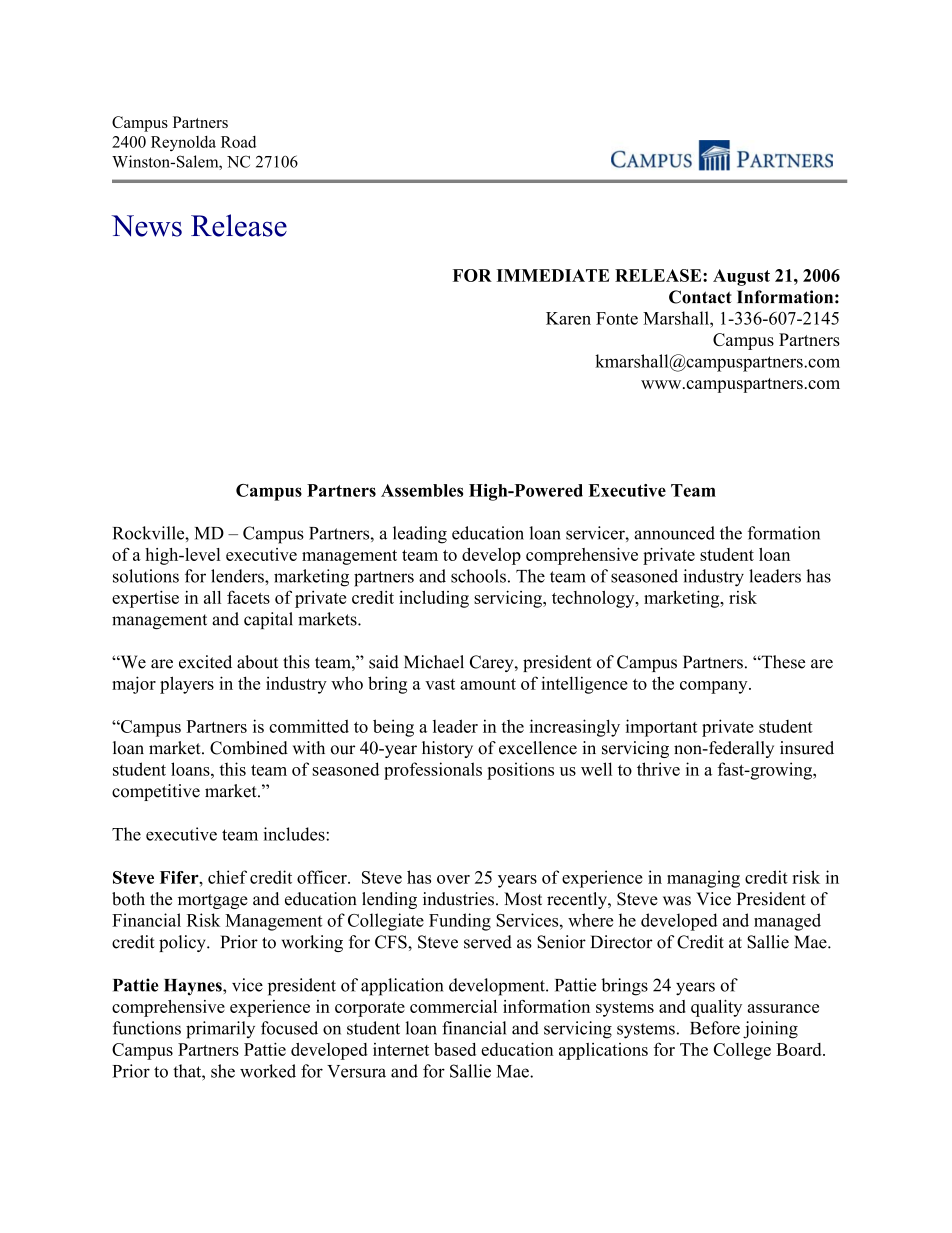 The height and width of the document is (1233, 952). Describe the element at coordinates (742, 1051) in the document. I see `College` at that location.
